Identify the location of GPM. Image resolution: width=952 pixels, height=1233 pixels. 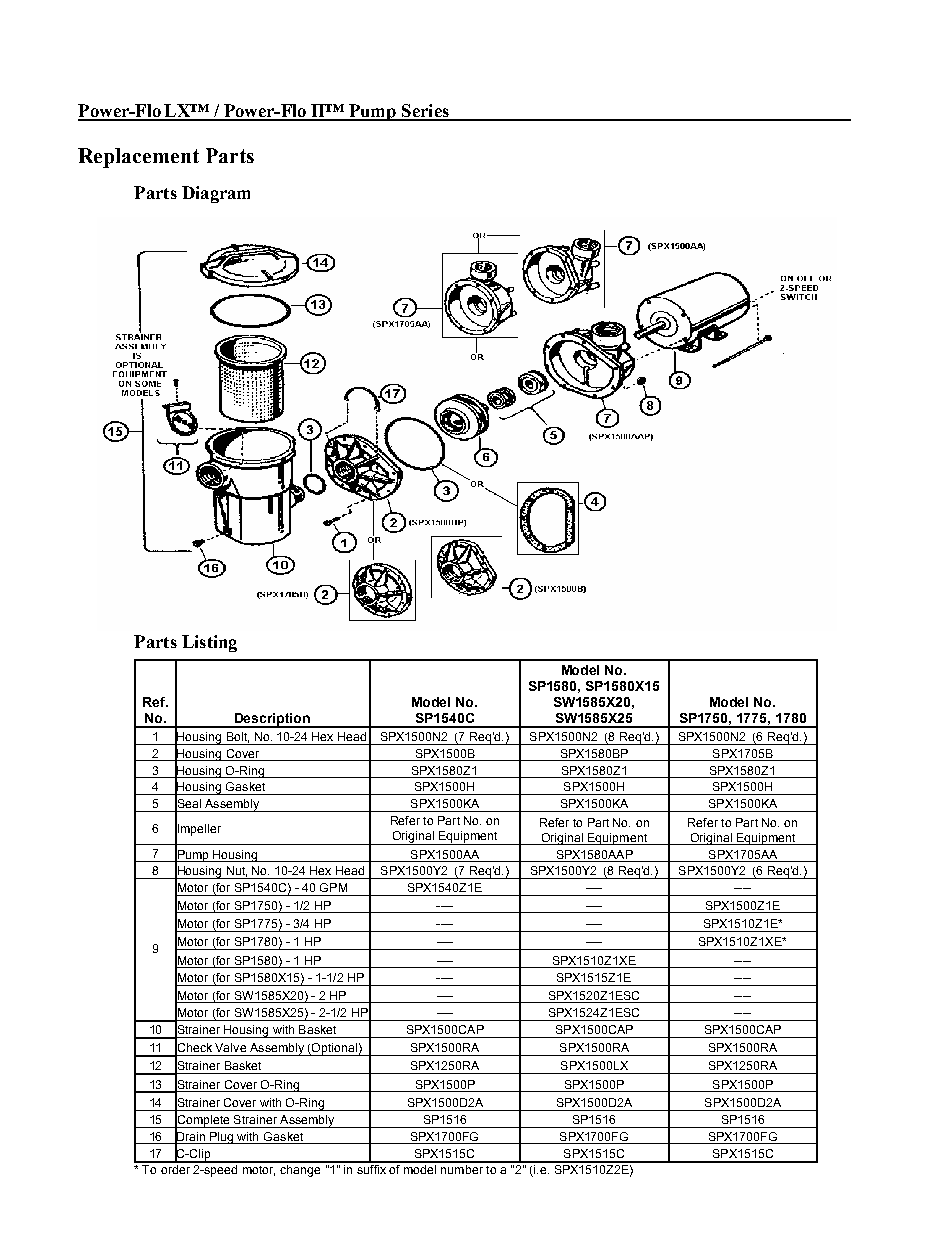
(333, 887).
